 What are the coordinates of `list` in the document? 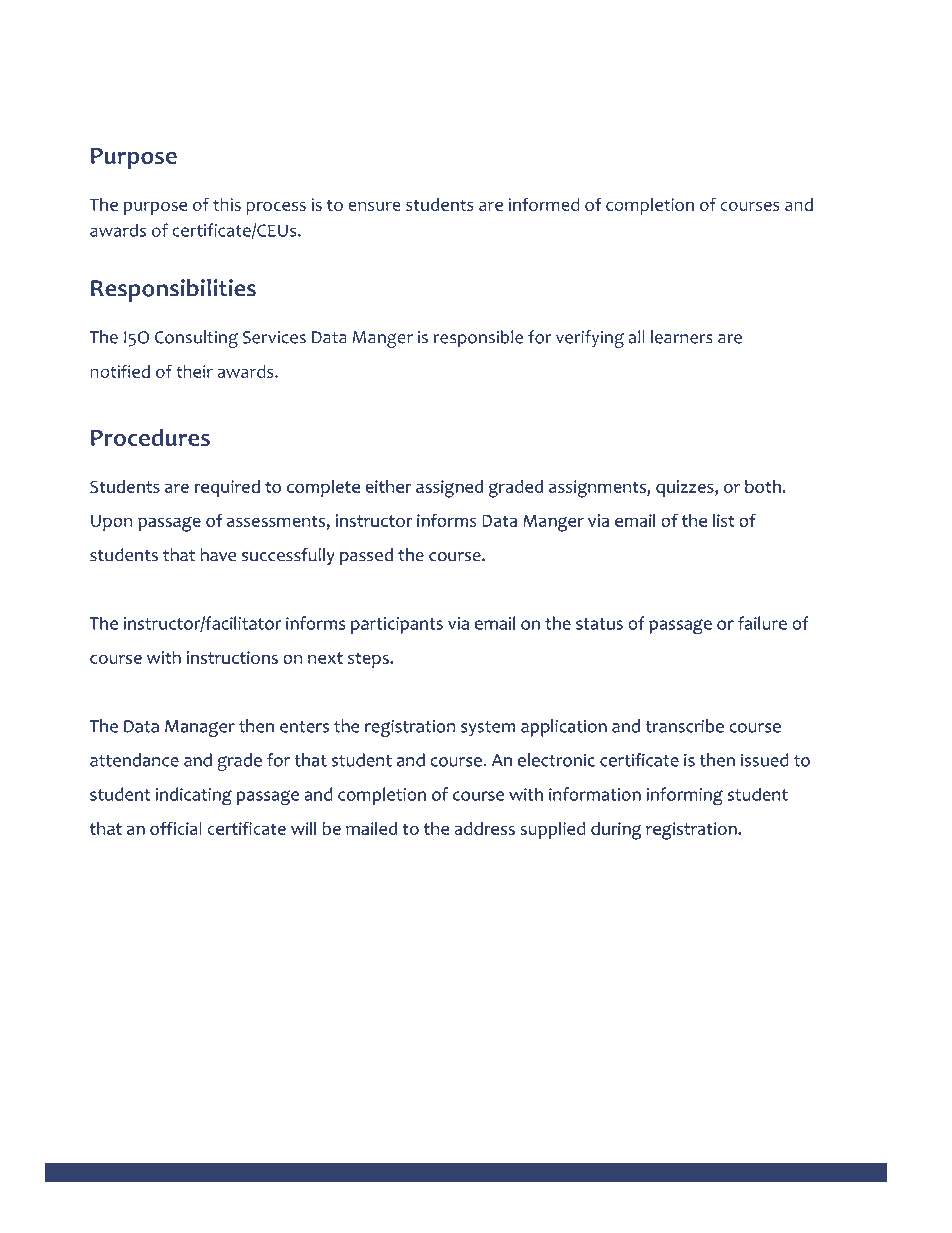 It's located at (723, 520).
